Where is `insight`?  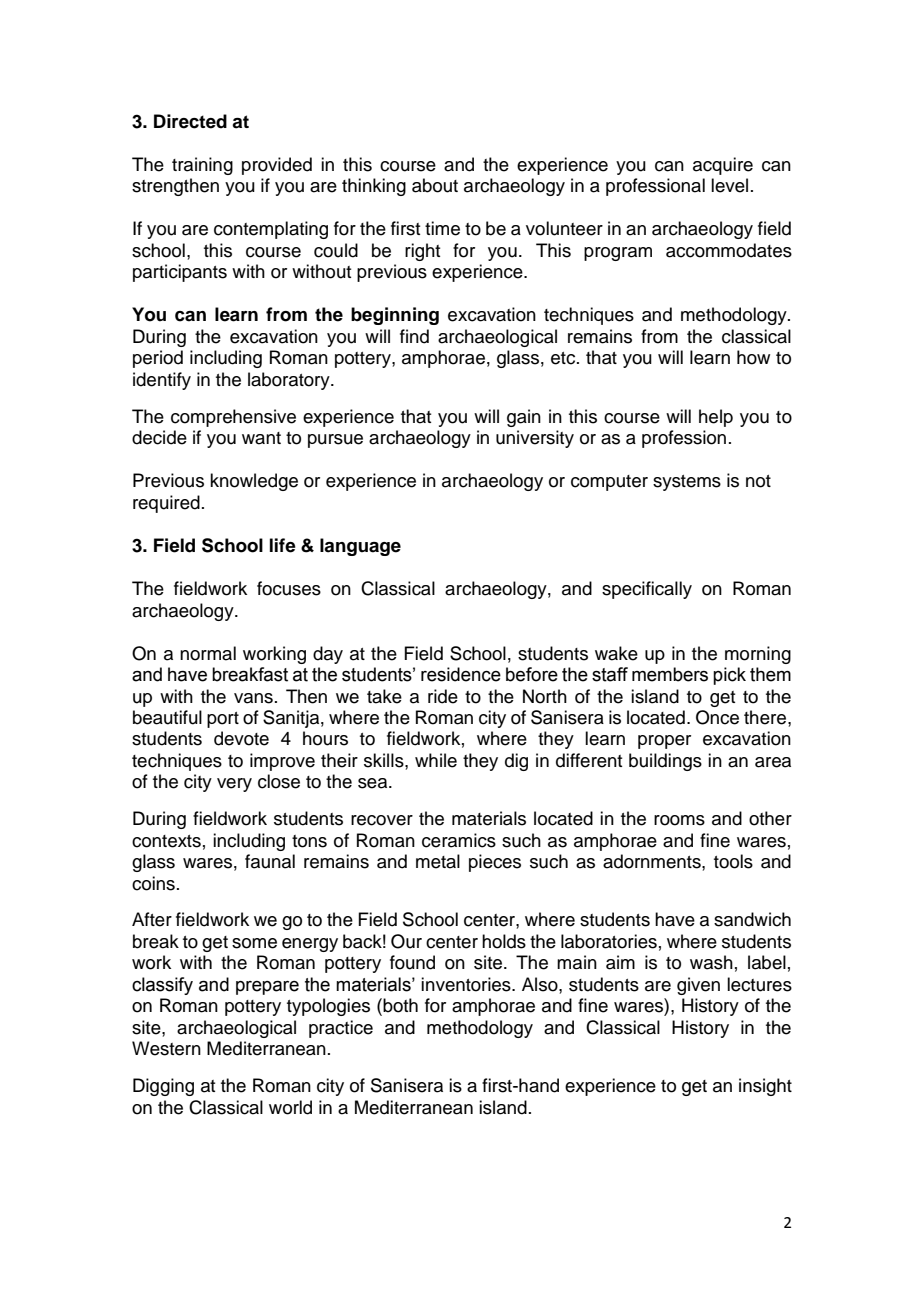 insight is located at coordinates (765, 1087).
